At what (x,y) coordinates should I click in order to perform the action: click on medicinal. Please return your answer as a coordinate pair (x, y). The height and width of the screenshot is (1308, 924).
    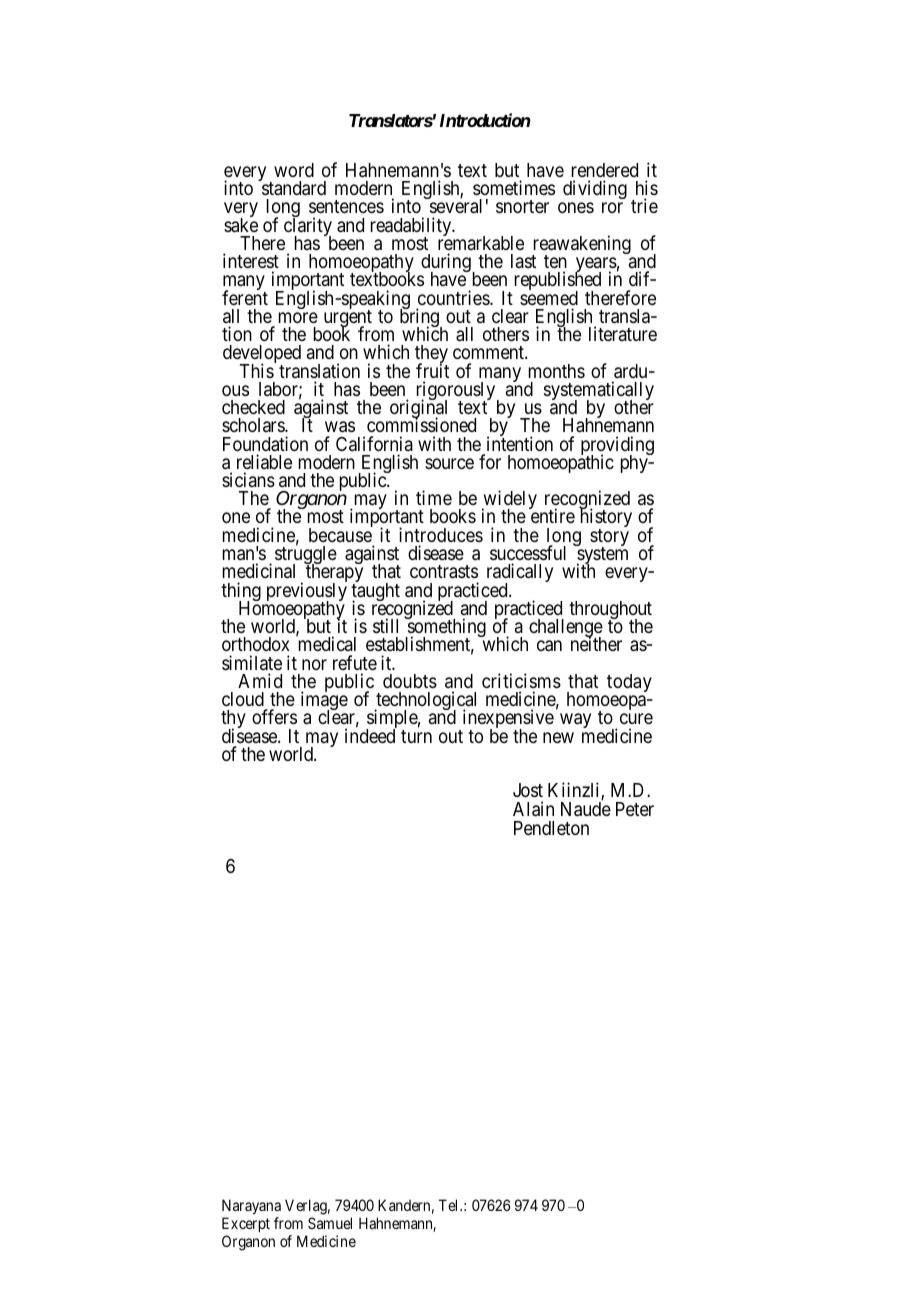
    Looking at the image, I should click on (259, 570).
